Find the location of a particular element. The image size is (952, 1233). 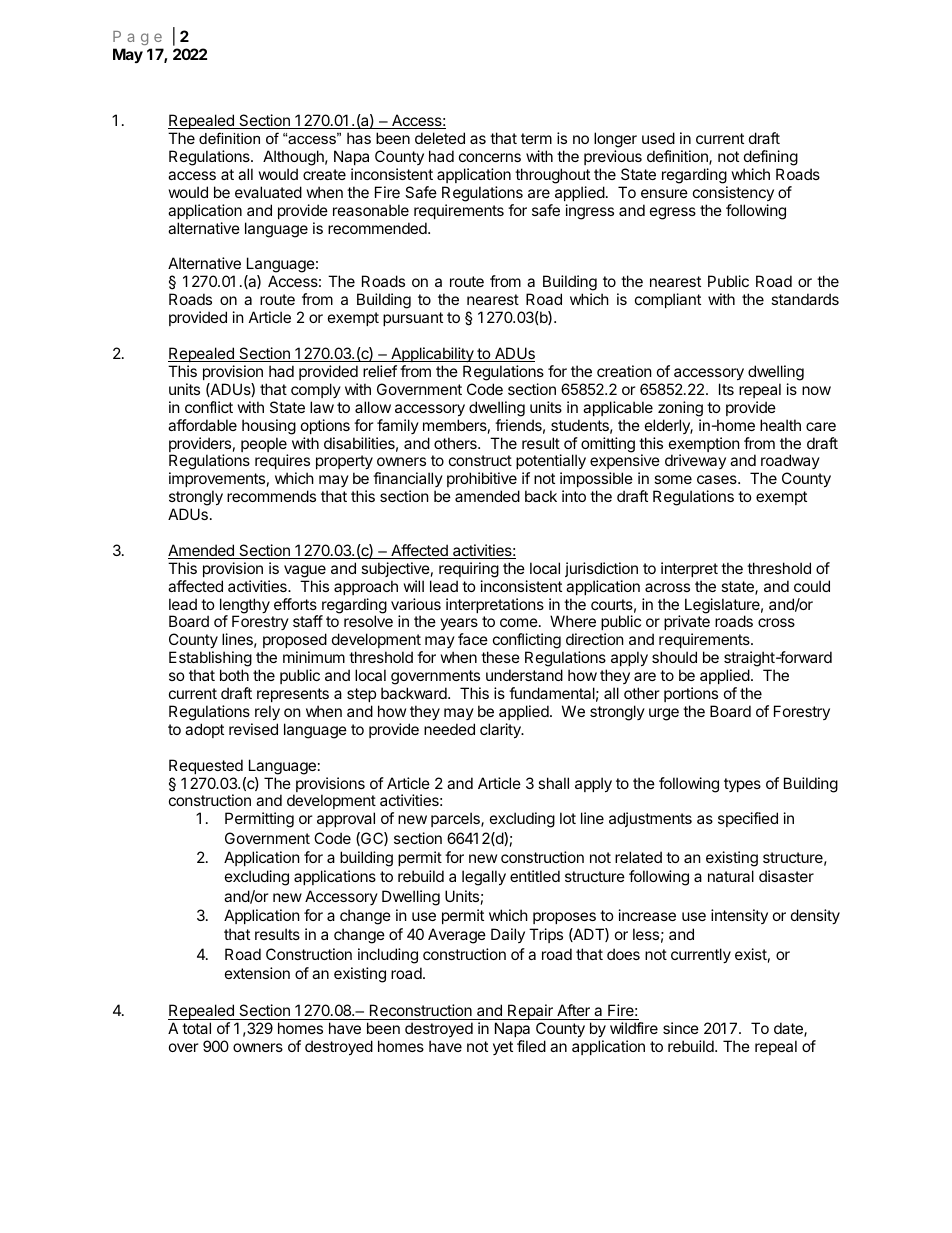

potentially is located at coordinates (551, 463).
